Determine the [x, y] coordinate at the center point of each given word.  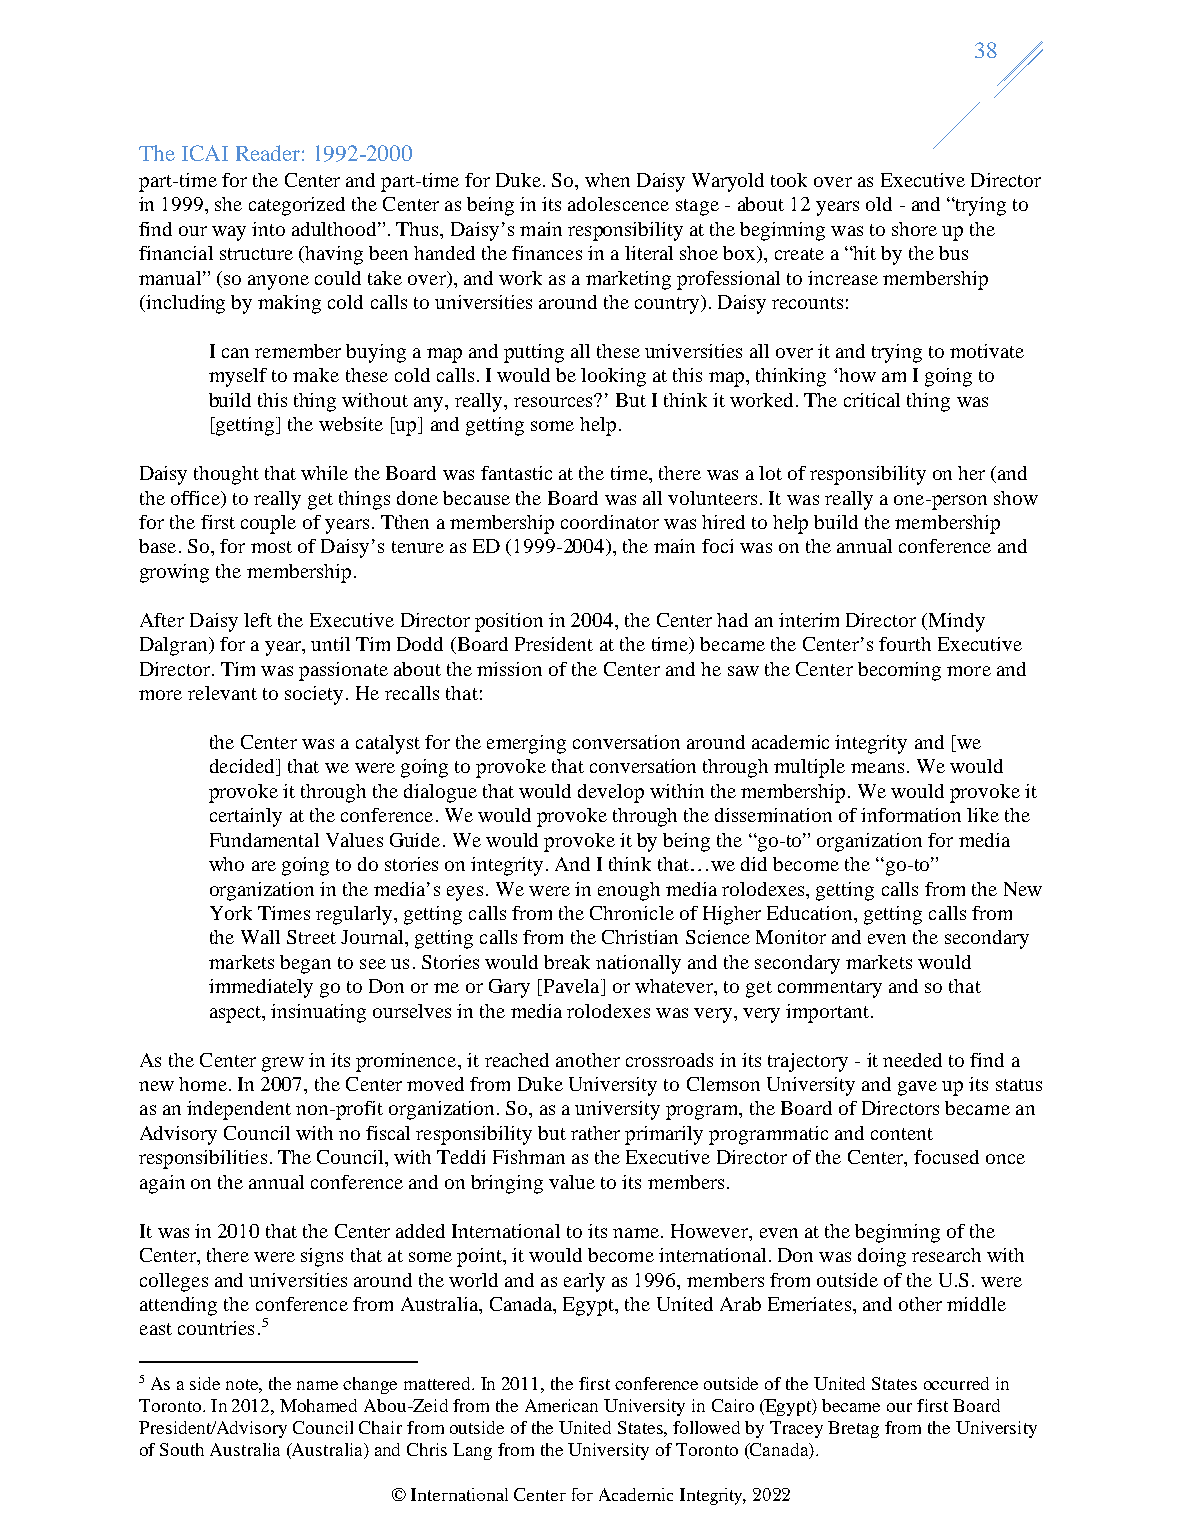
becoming [899, 671]
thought [226, 475]
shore [914, 229]
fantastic [516, 473]
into [268, 229]
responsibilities [203, 1159]
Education [811, 913]
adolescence [618, 204]
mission [509, 669]
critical [872, 400]
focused [946, 1157]
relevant [222, 693]
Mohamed [318, 1405]
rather [595, 1133]
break [567, 962]
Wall [260, 937]
